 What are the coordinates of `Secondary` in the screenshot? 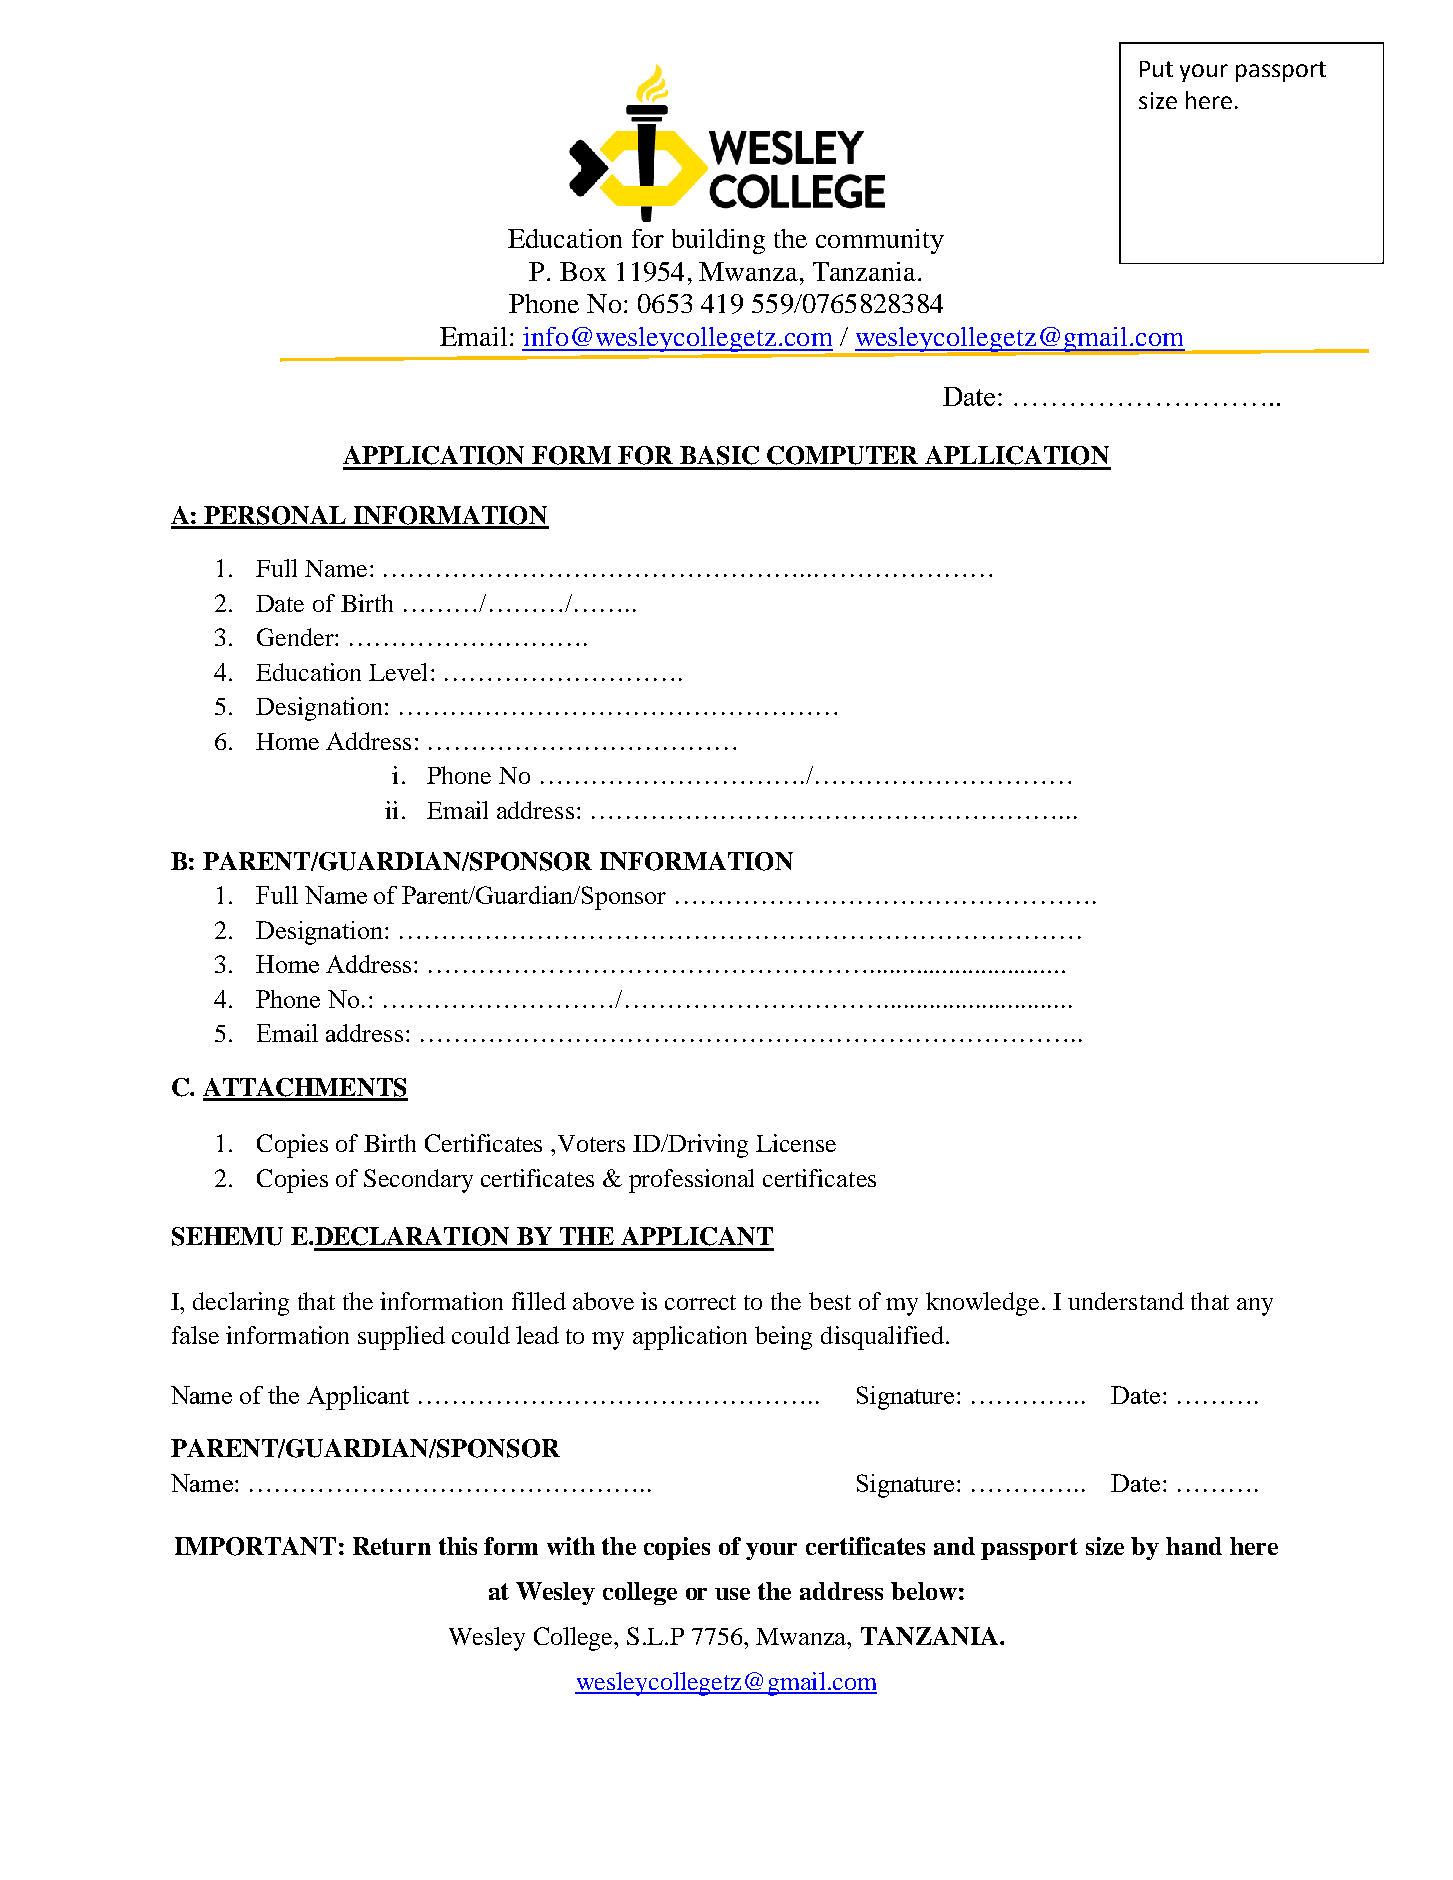 It's located at (418, 1181).
